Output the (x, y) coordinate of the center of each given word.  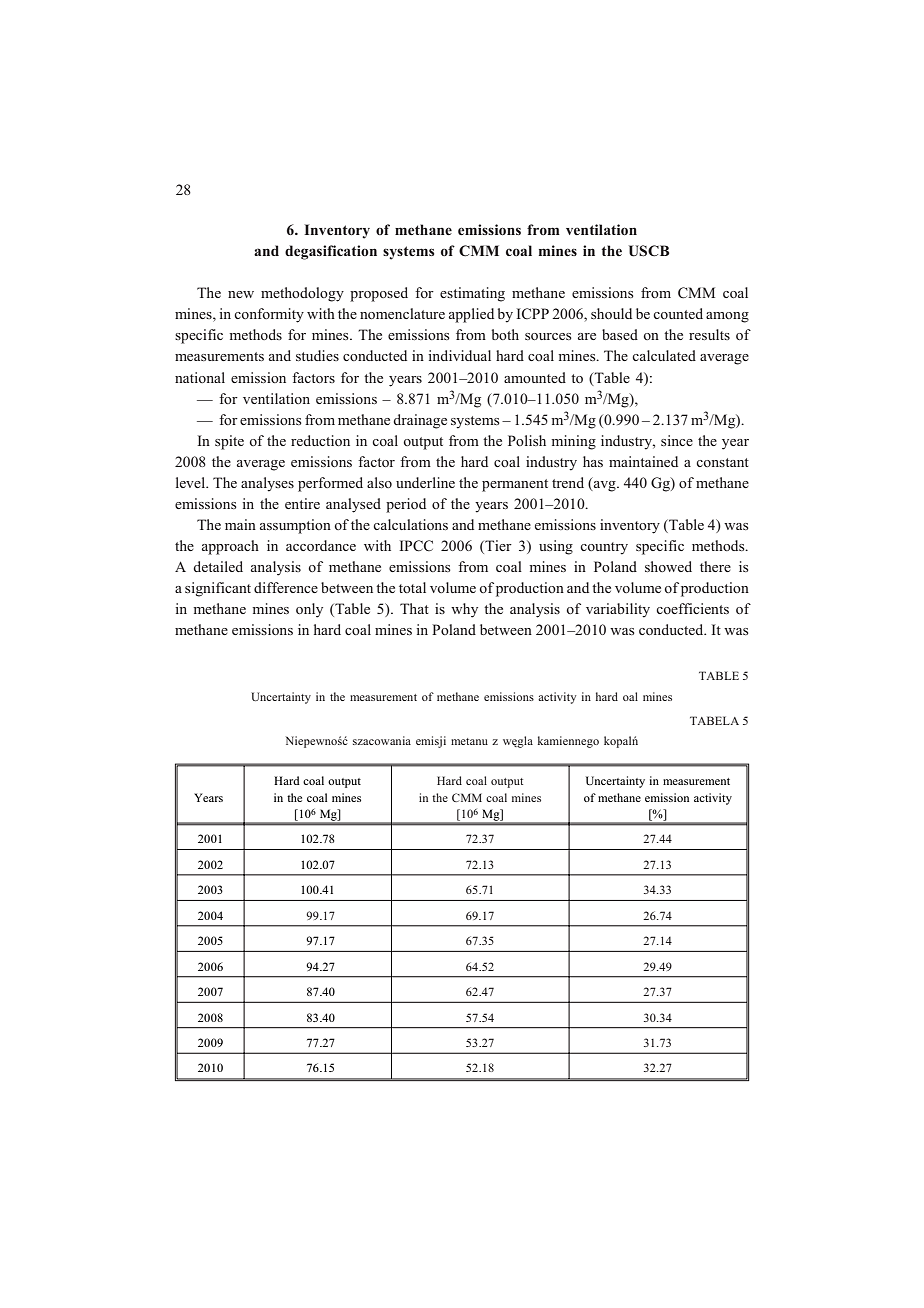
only (309, 610)
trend (568, 482)
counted (678, 313)
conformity (269, 315)
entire (302, 503)
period (406, 505)
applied (471, 315)
